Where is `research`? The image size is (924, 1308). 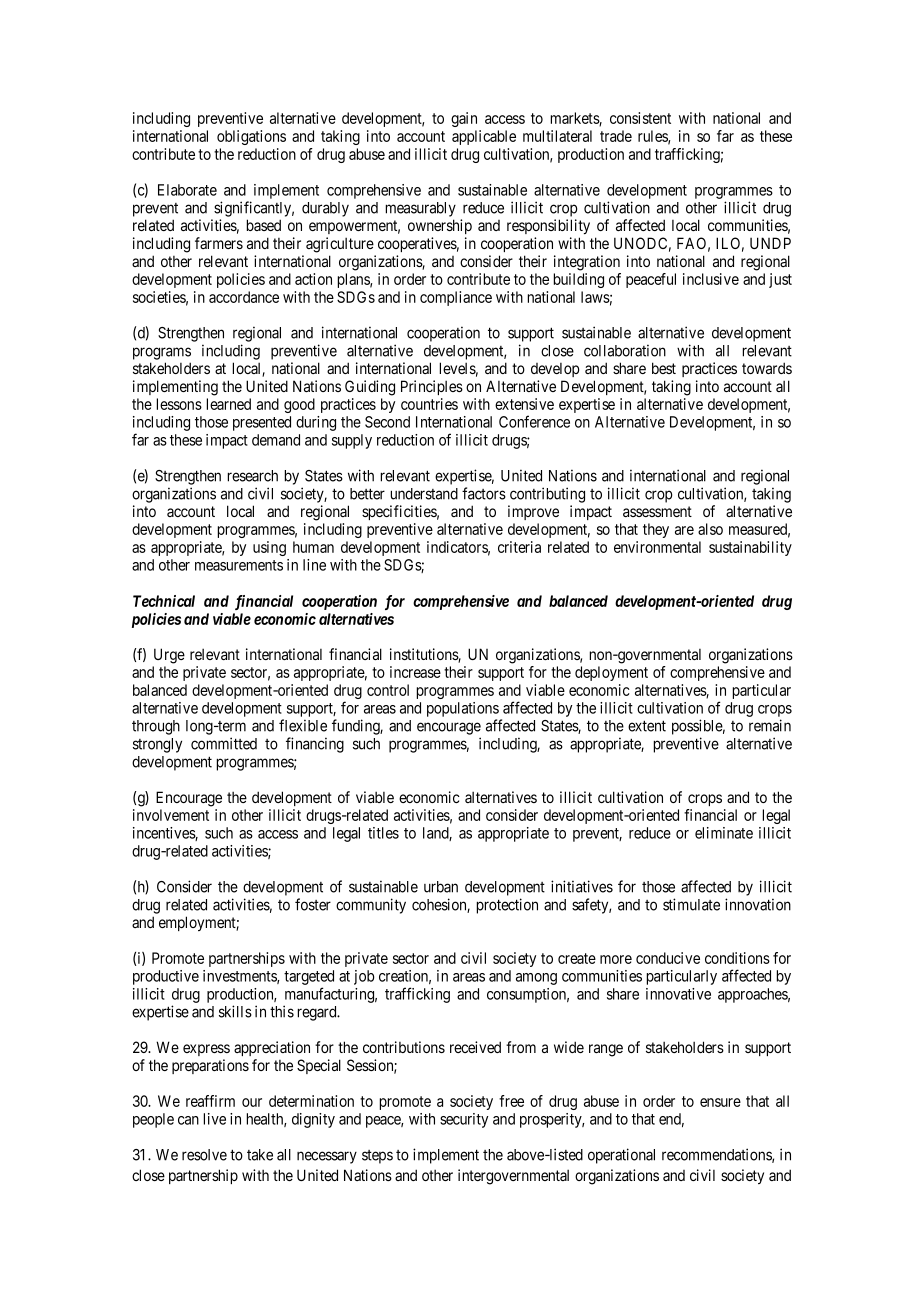 research is located at coordinates (252, 476).
